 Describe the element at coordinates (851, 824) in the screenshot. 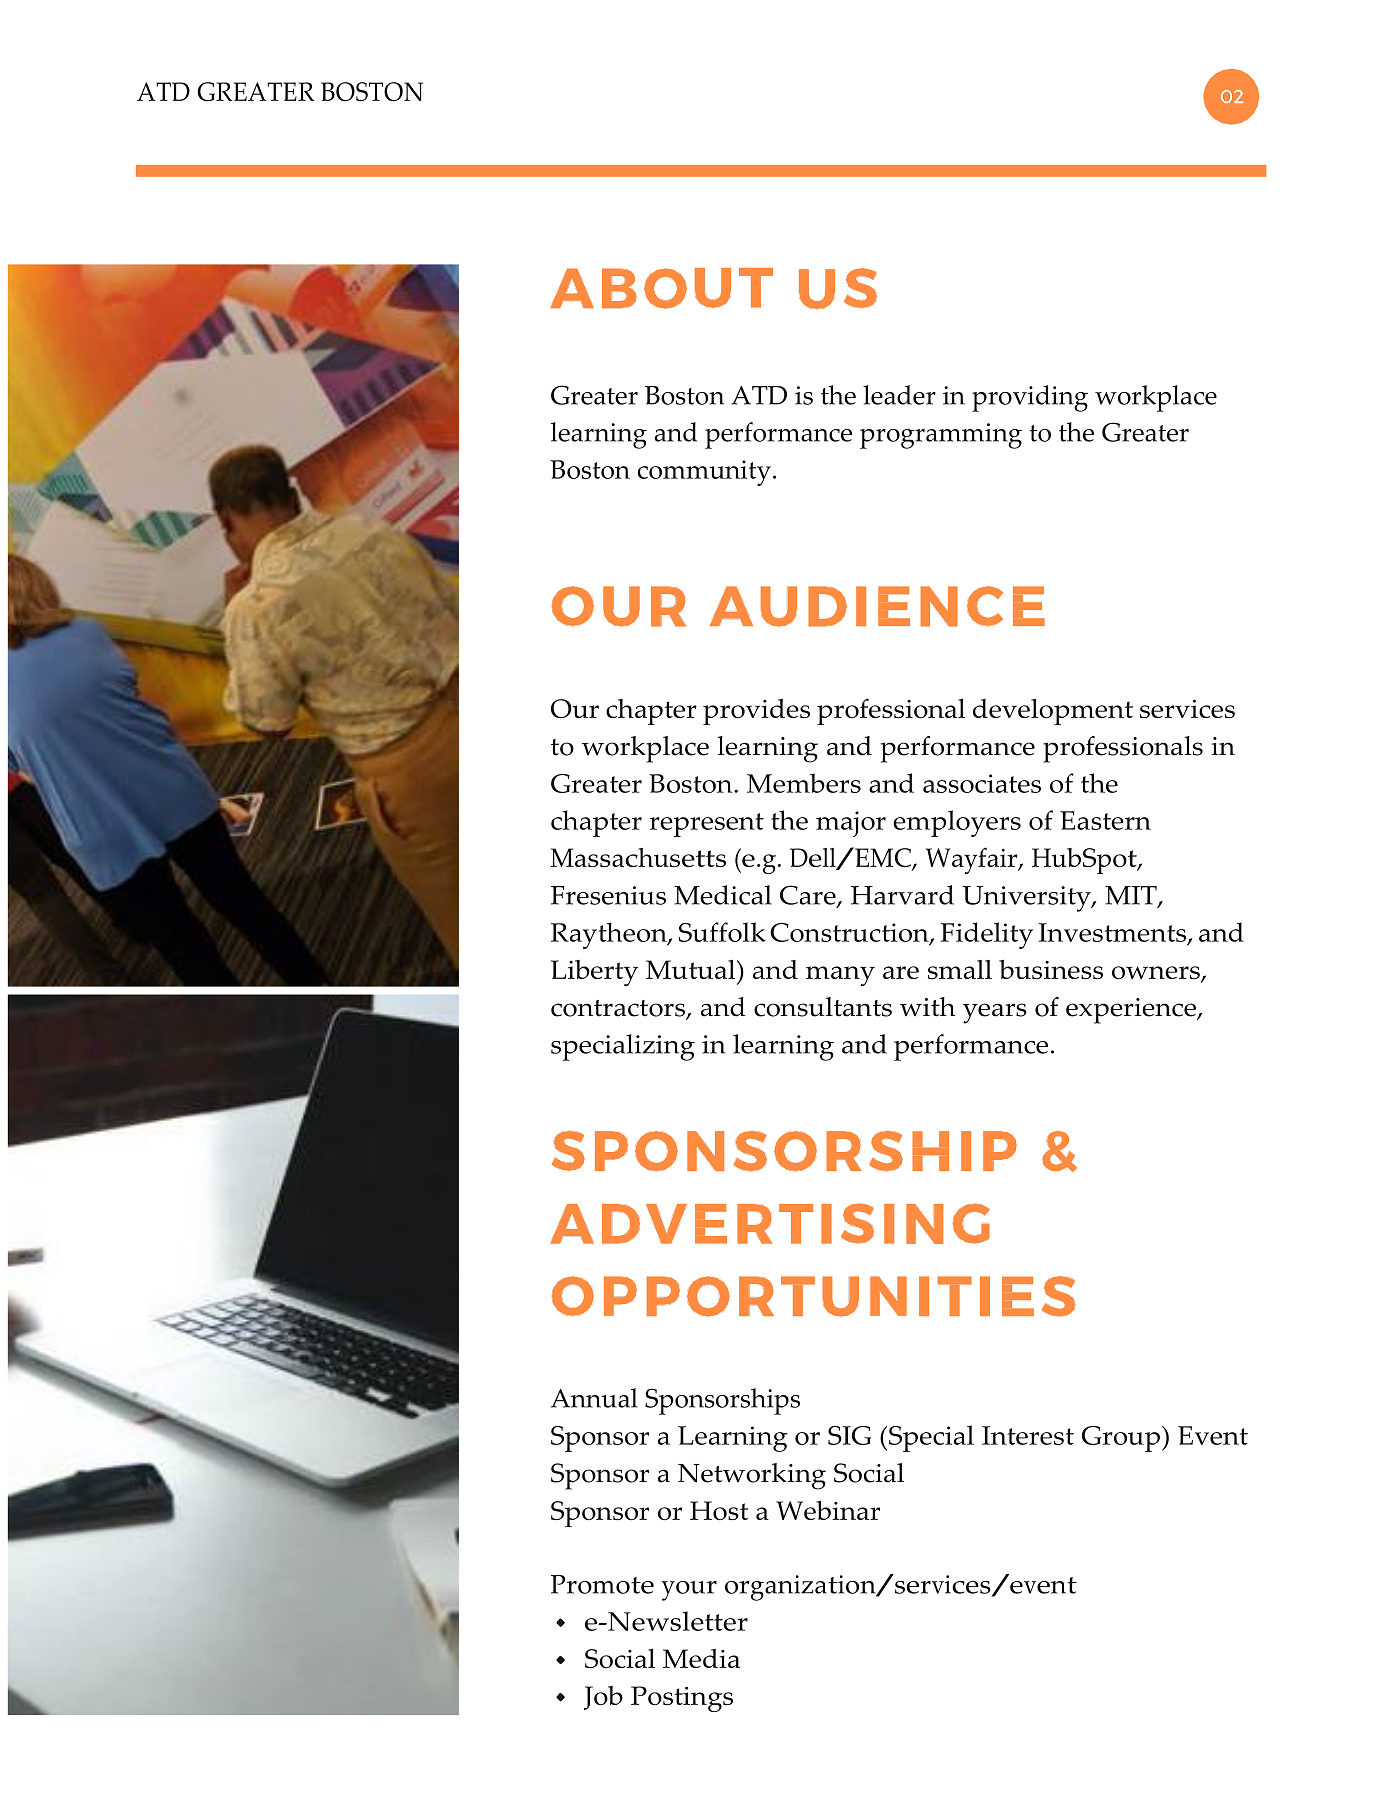

I see `major` at that location.
